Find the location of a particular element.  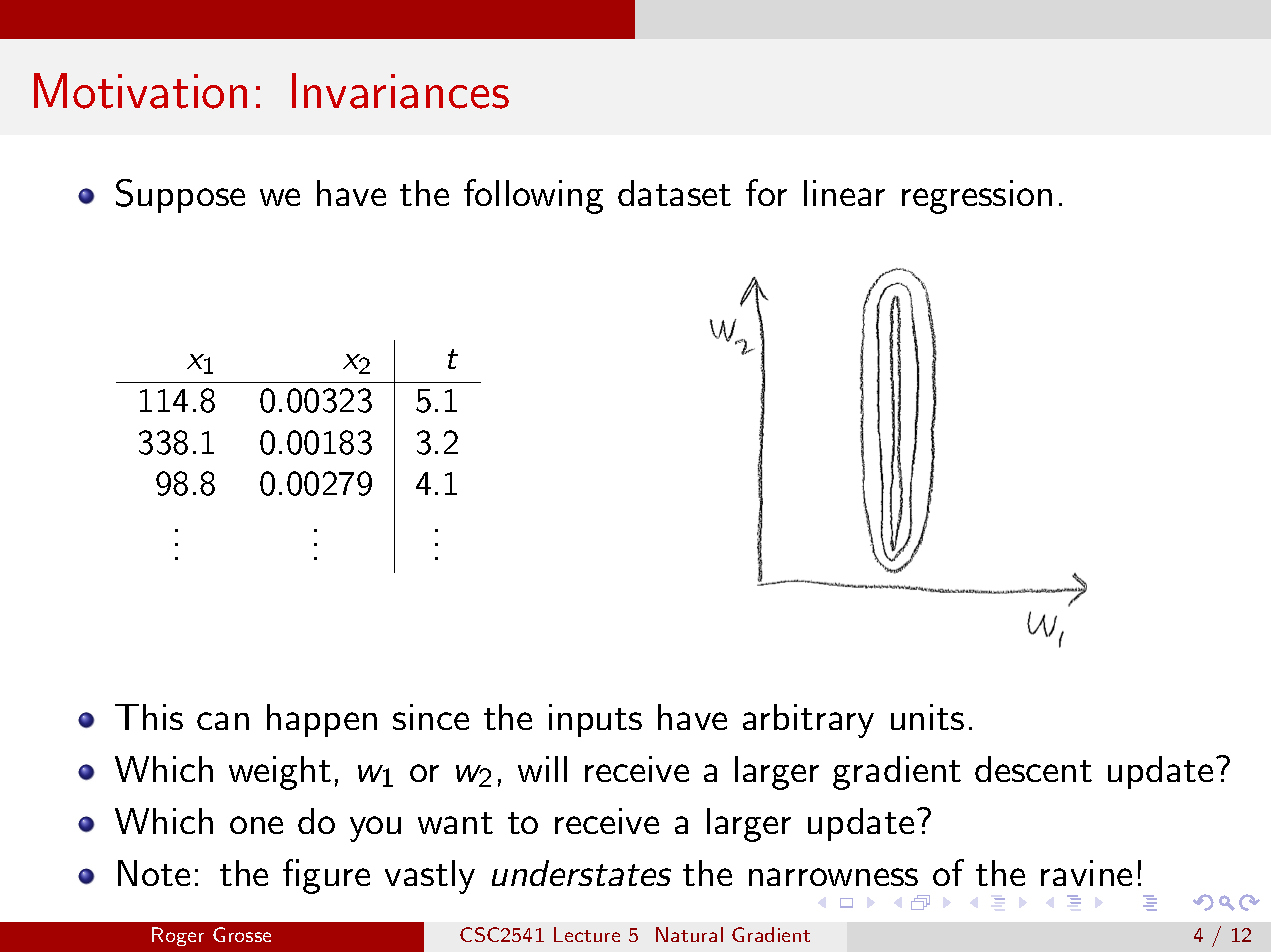

Suppose is located at coordinates (180, 196).
